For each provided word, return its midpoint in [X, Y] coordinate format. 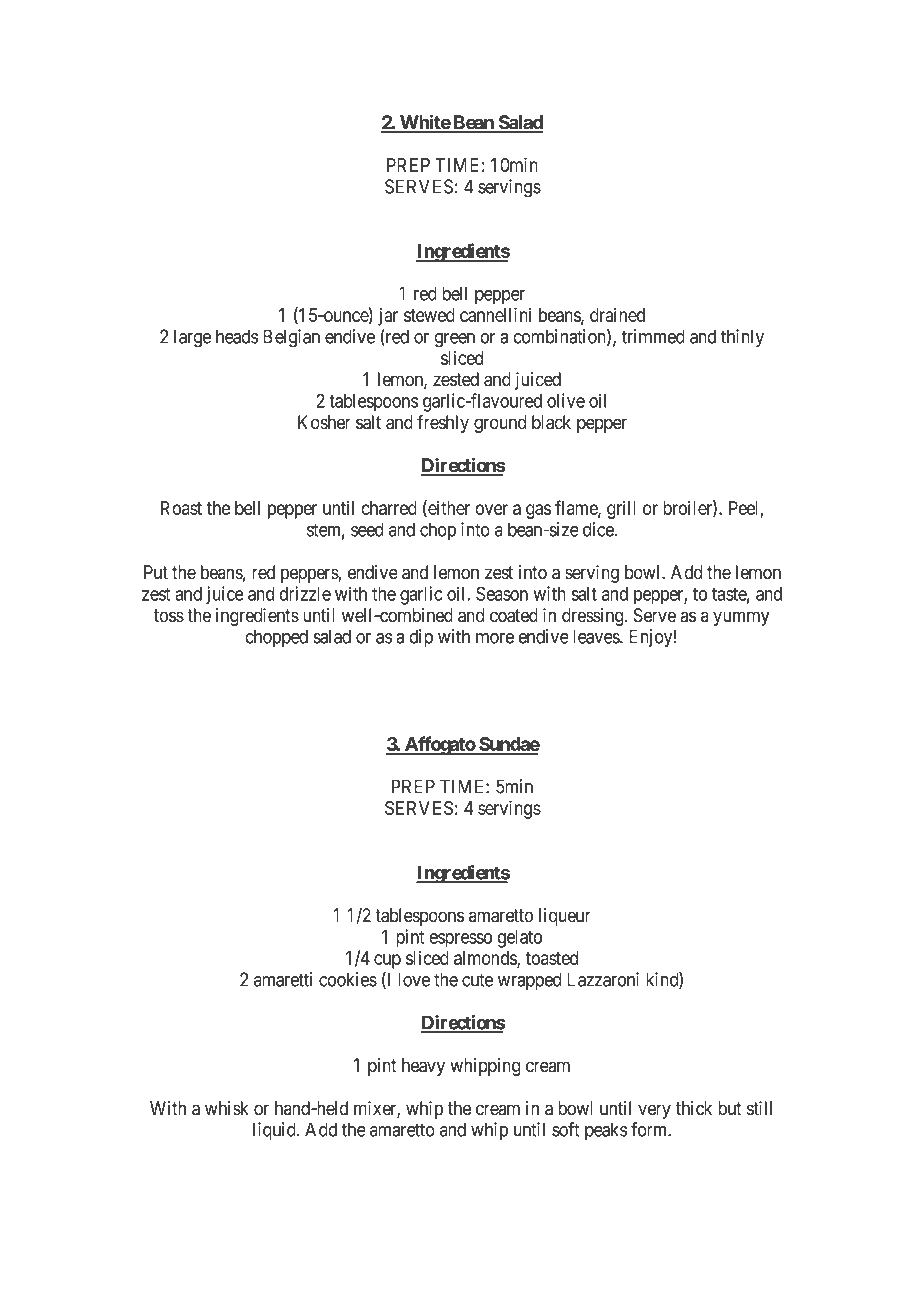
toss [169, 616]
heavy [423, 1067]
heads [237, 336]
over [491, 509]
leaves [597, 636]
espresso [460, 940]
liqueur [565, 917]
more [495, 638]
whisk [227, 1108]
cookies [348, 979]
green [454, 340]
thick [694, 1108]
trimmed [653, 336]
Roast [181, 508]
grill [621, 510]
